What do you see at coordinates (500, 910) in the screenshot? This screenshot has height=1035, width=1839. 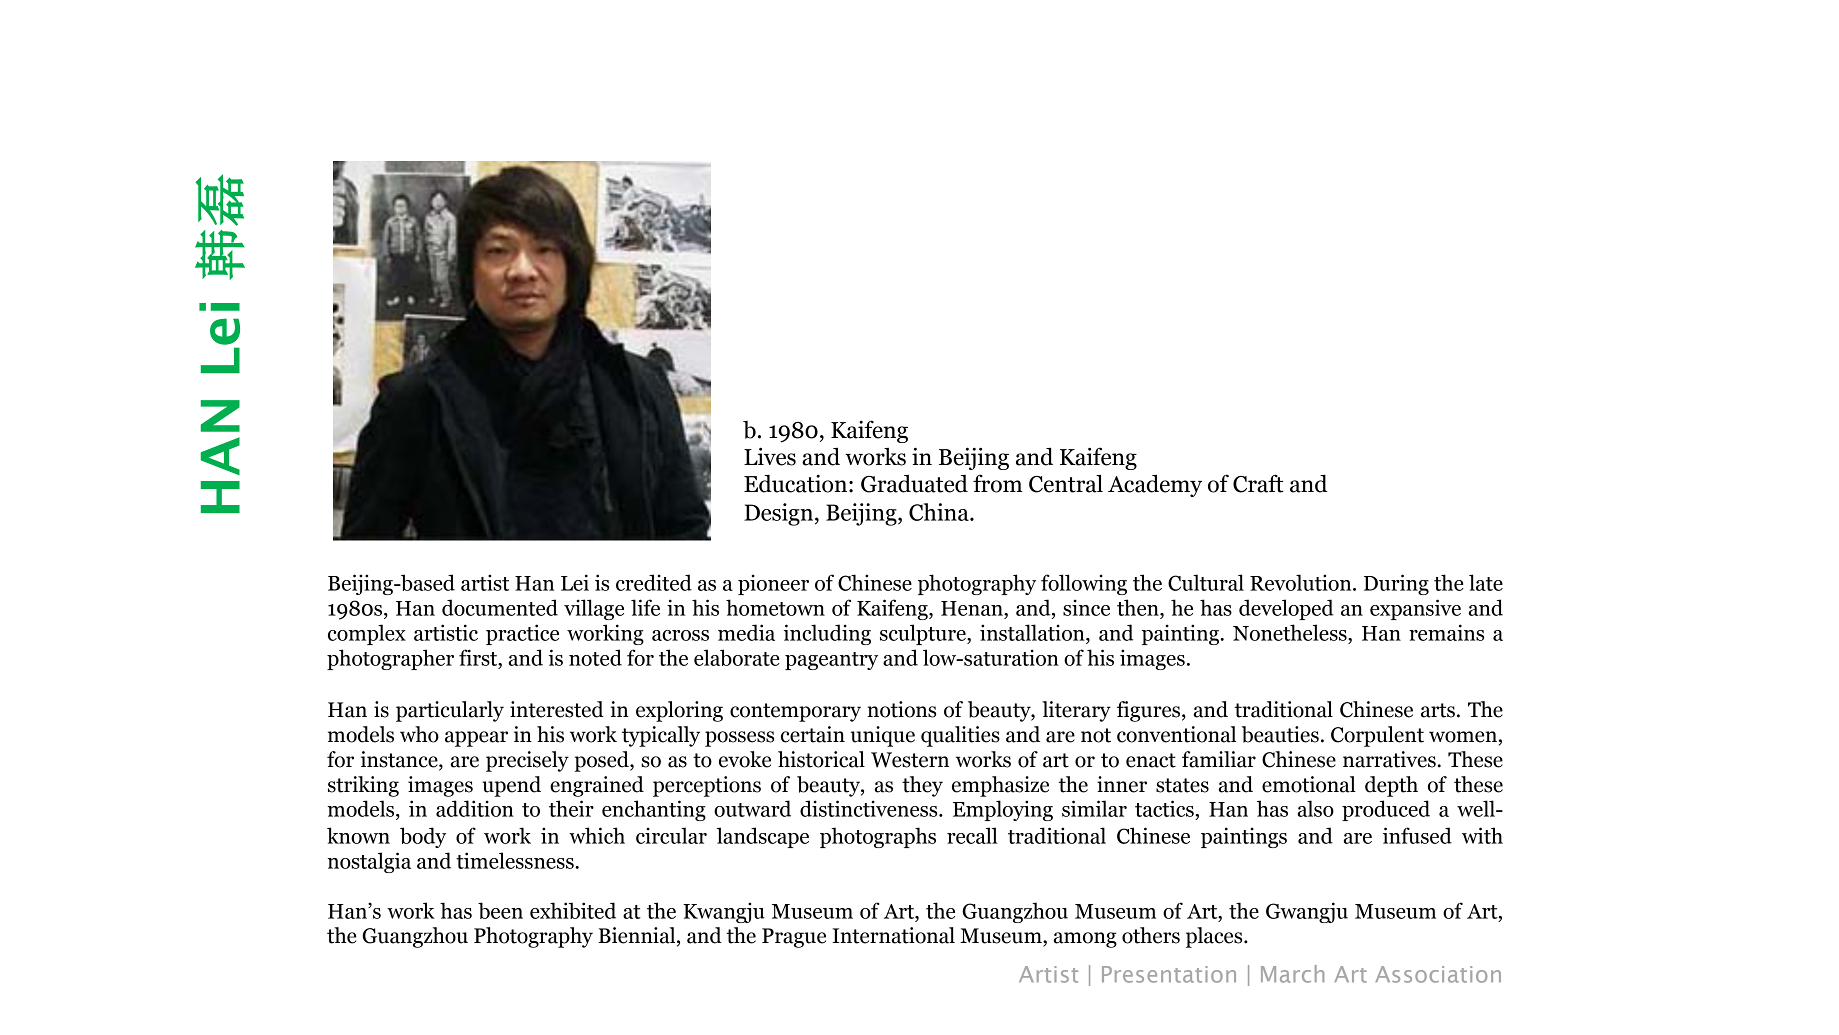 I see `been` at bounding box center [500, 910].
